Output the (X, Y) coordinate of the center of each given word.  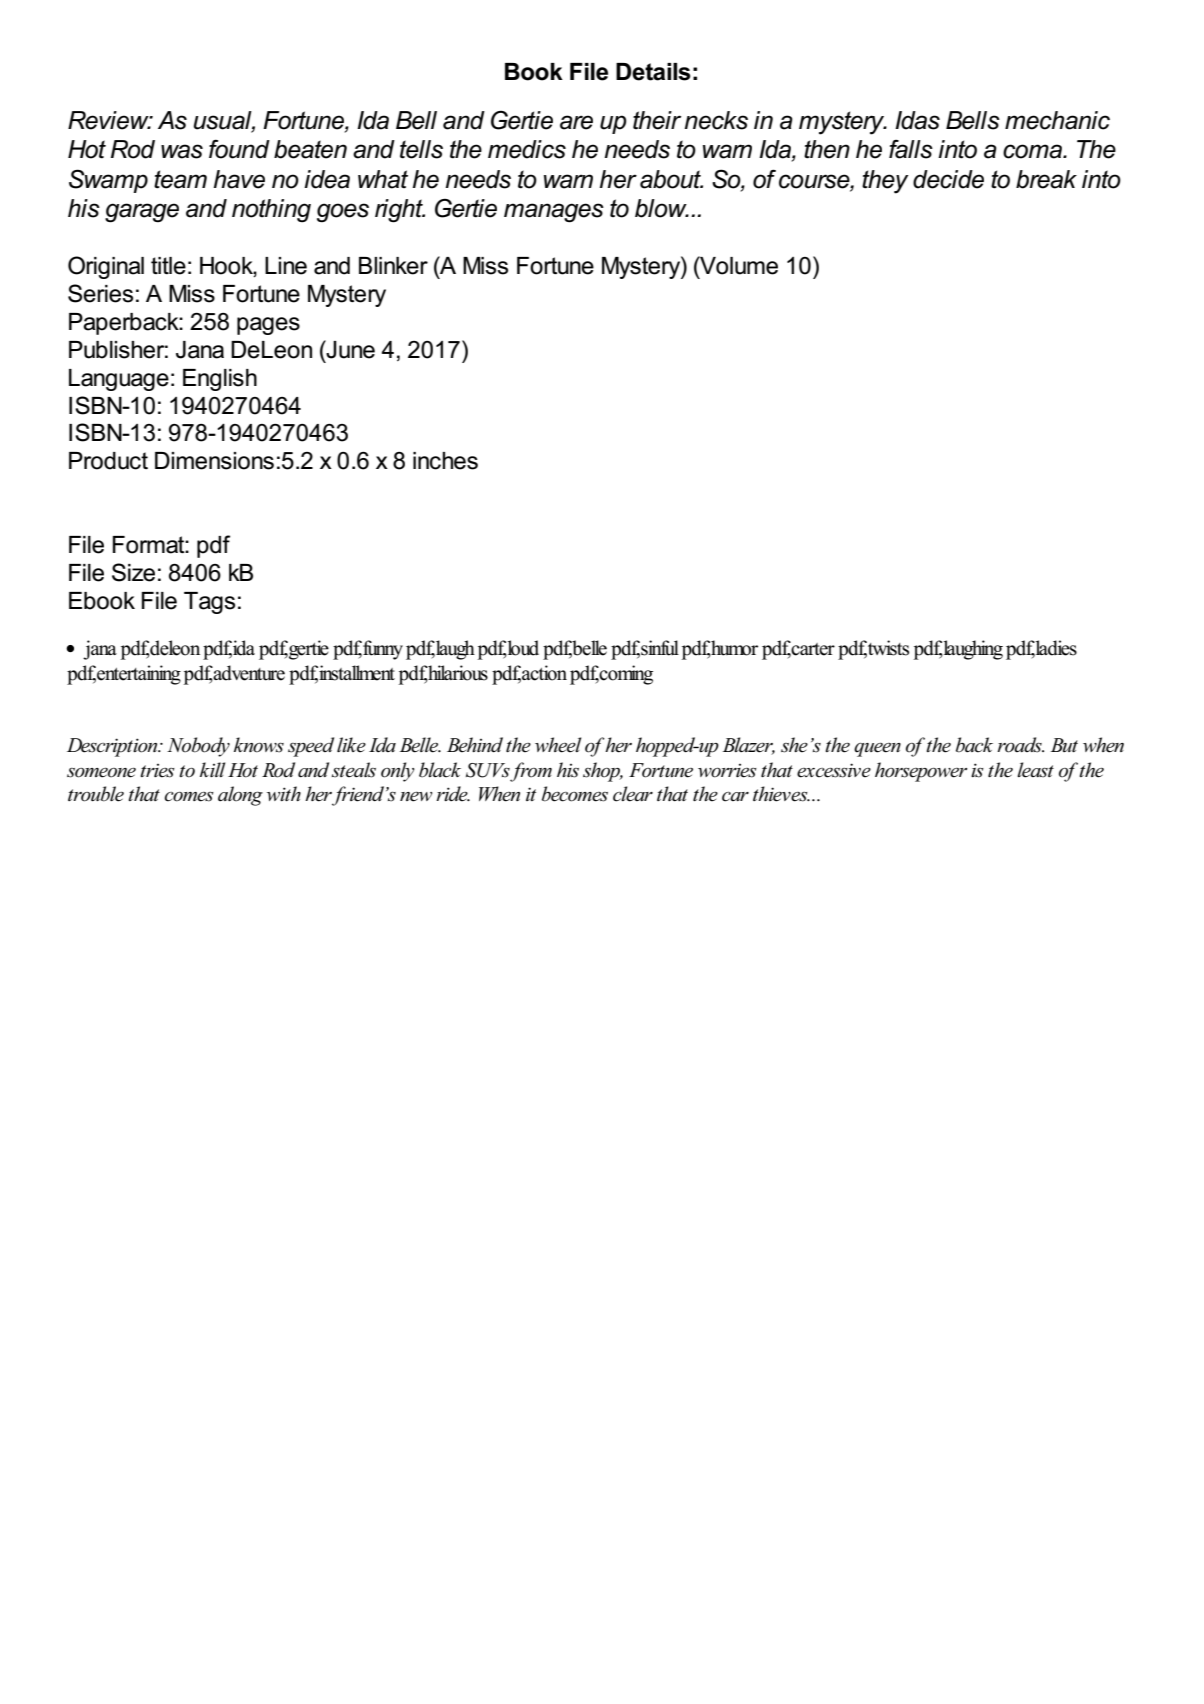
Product (108, 461)
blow (662, 208)
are (576, 122)
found (239, 149)
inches (445, 461)
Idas (917, 120)
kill (212, 769)
